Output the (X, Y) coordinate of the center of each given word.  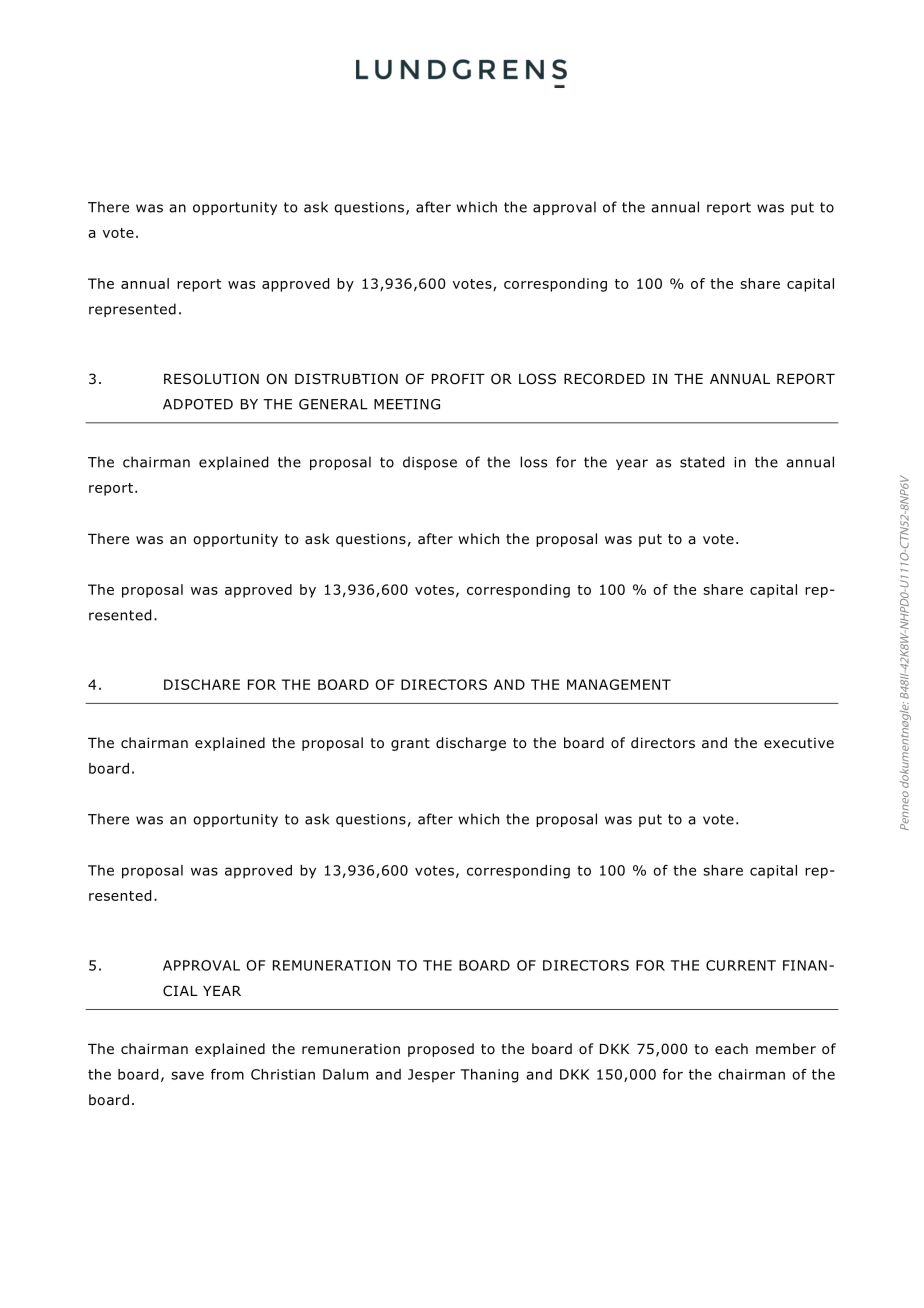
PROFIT (458, 378)
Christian (283, 1074)
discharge (471, 744)
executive (799, 743)
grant (410, 744)
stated (702, 462)
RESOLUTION (211, 379)
